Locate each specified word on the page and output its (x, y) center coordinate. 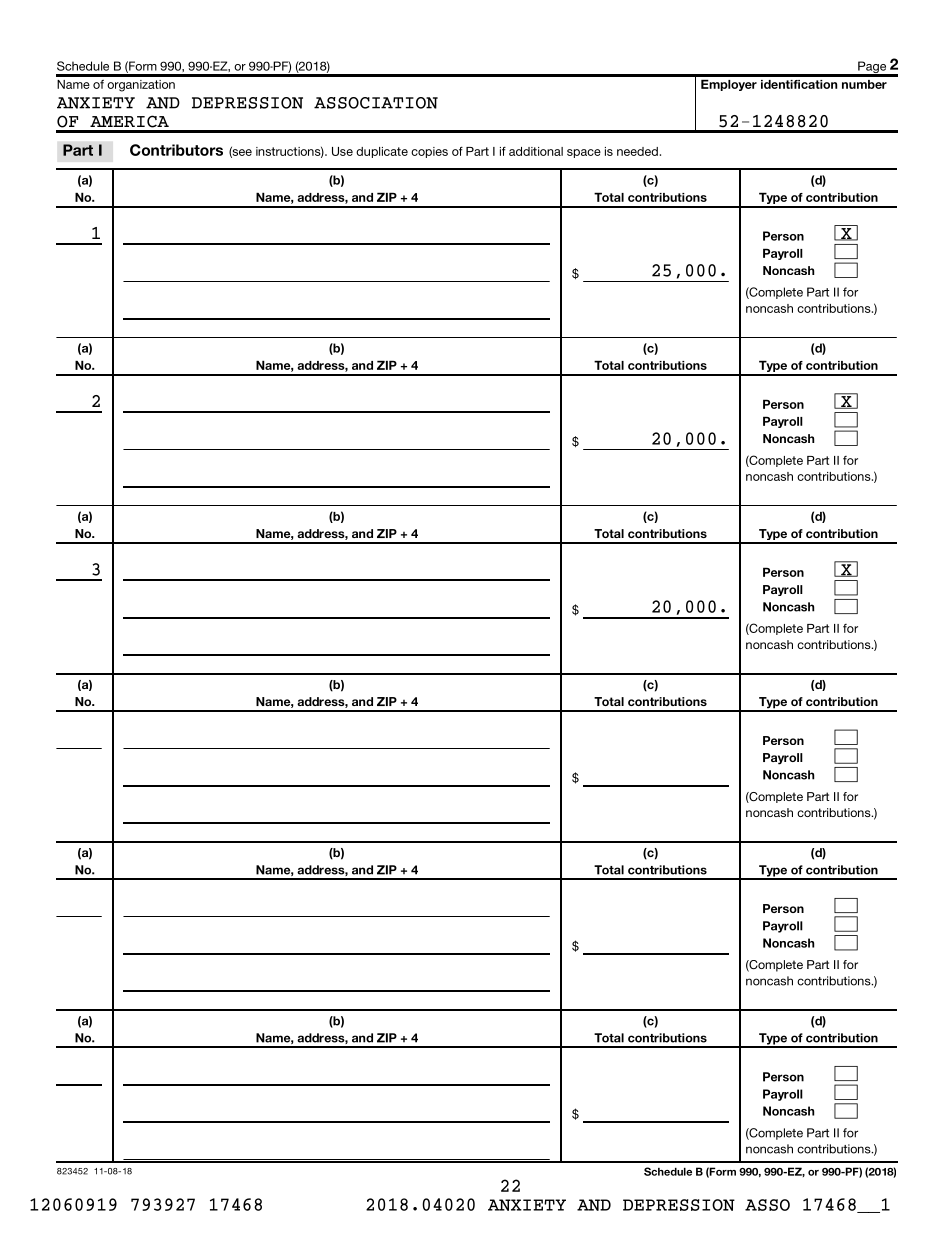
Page (872, 68)
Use (342, 151)
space (584, 153)
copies (429, 152)
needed (637, 151)
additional (536, 151)
